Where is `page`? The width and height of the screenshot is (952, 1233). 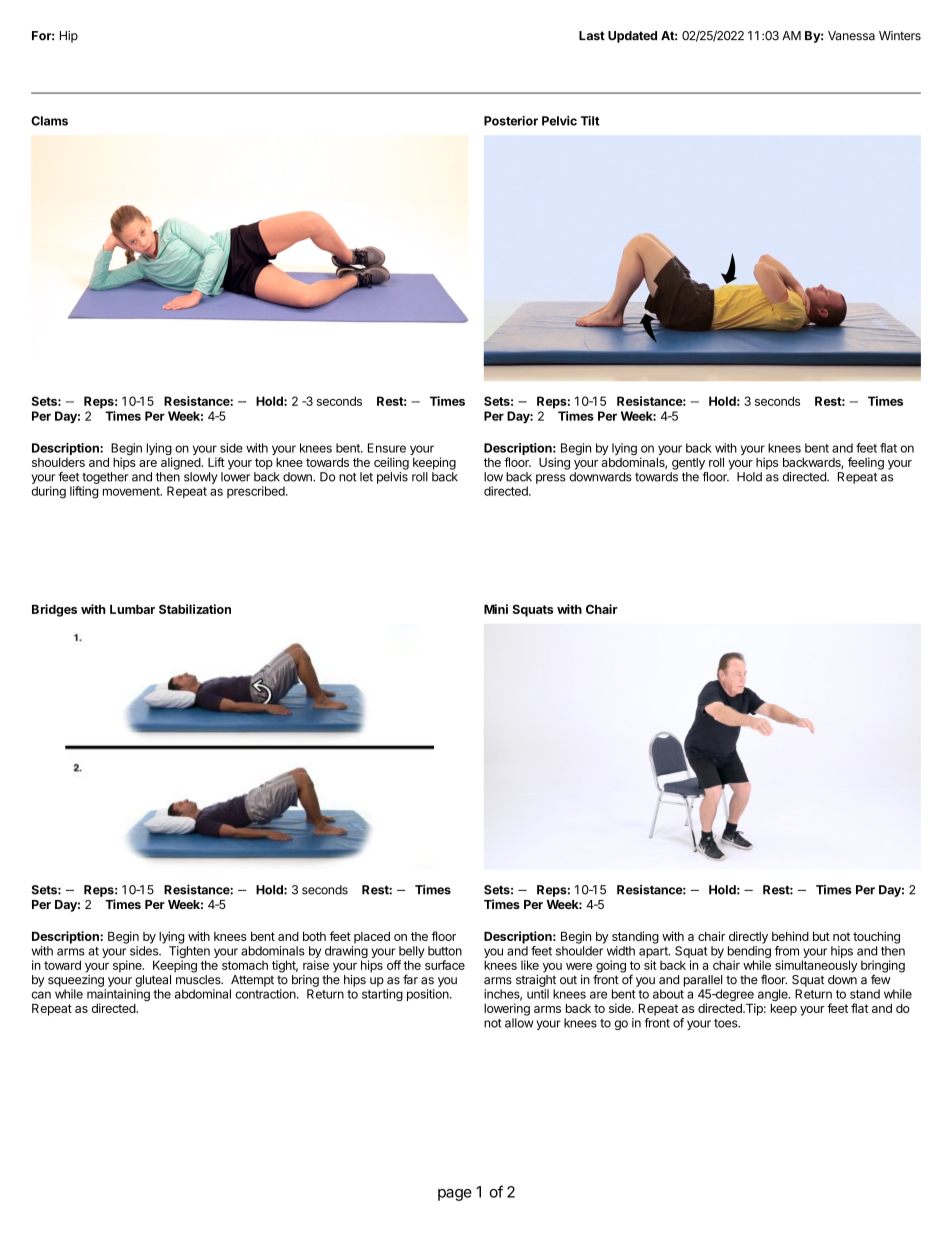
page is located at coordinates (455, 1195).
